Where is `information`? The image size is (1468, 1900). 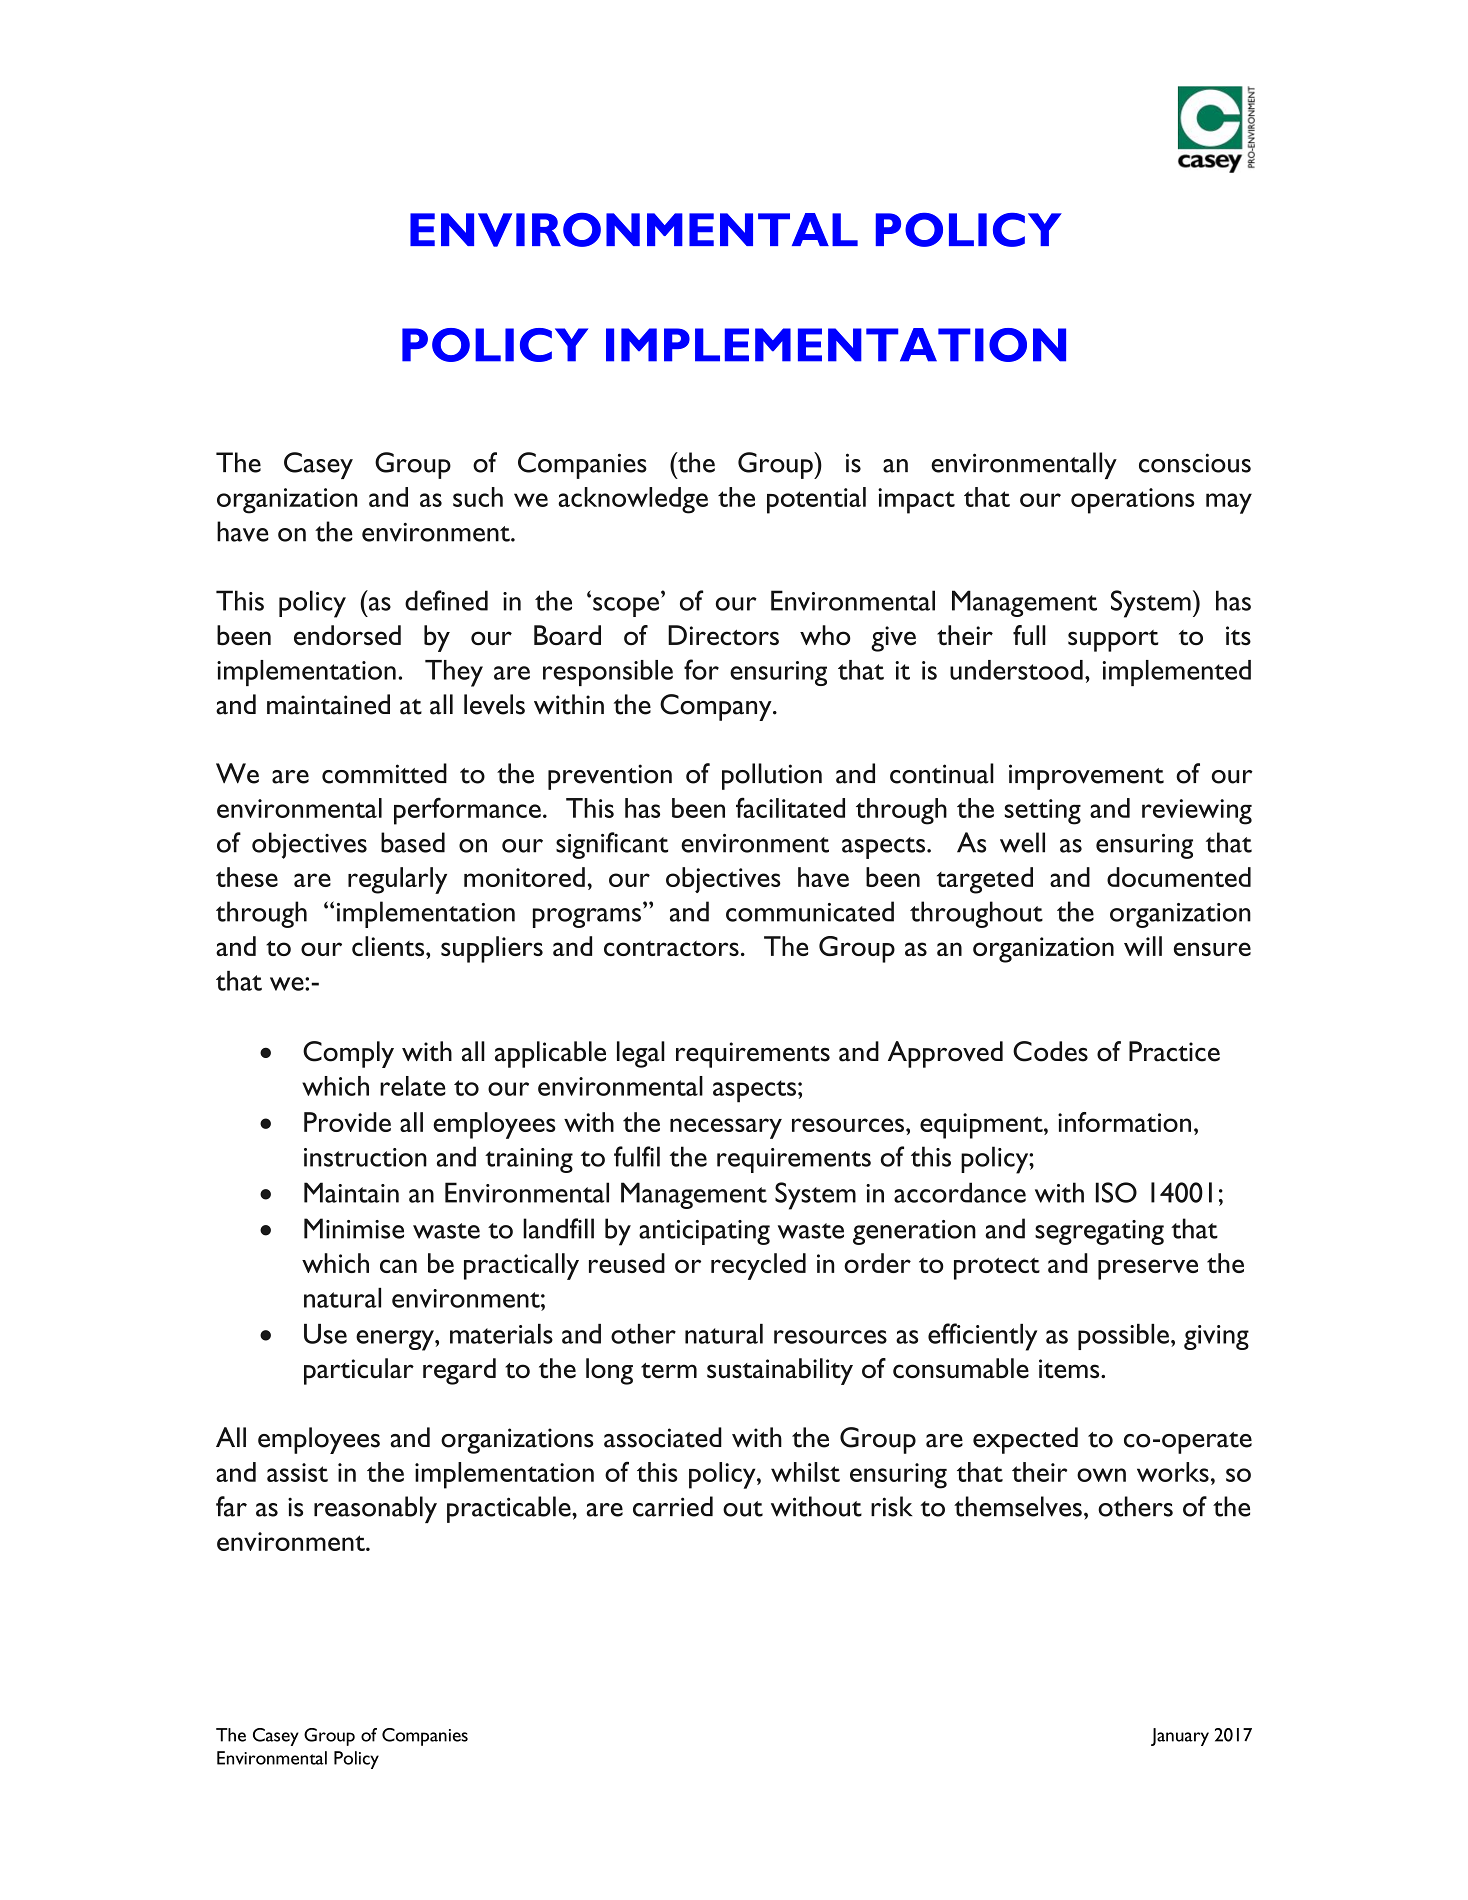
information is located at coordinates (1124, 1122).
